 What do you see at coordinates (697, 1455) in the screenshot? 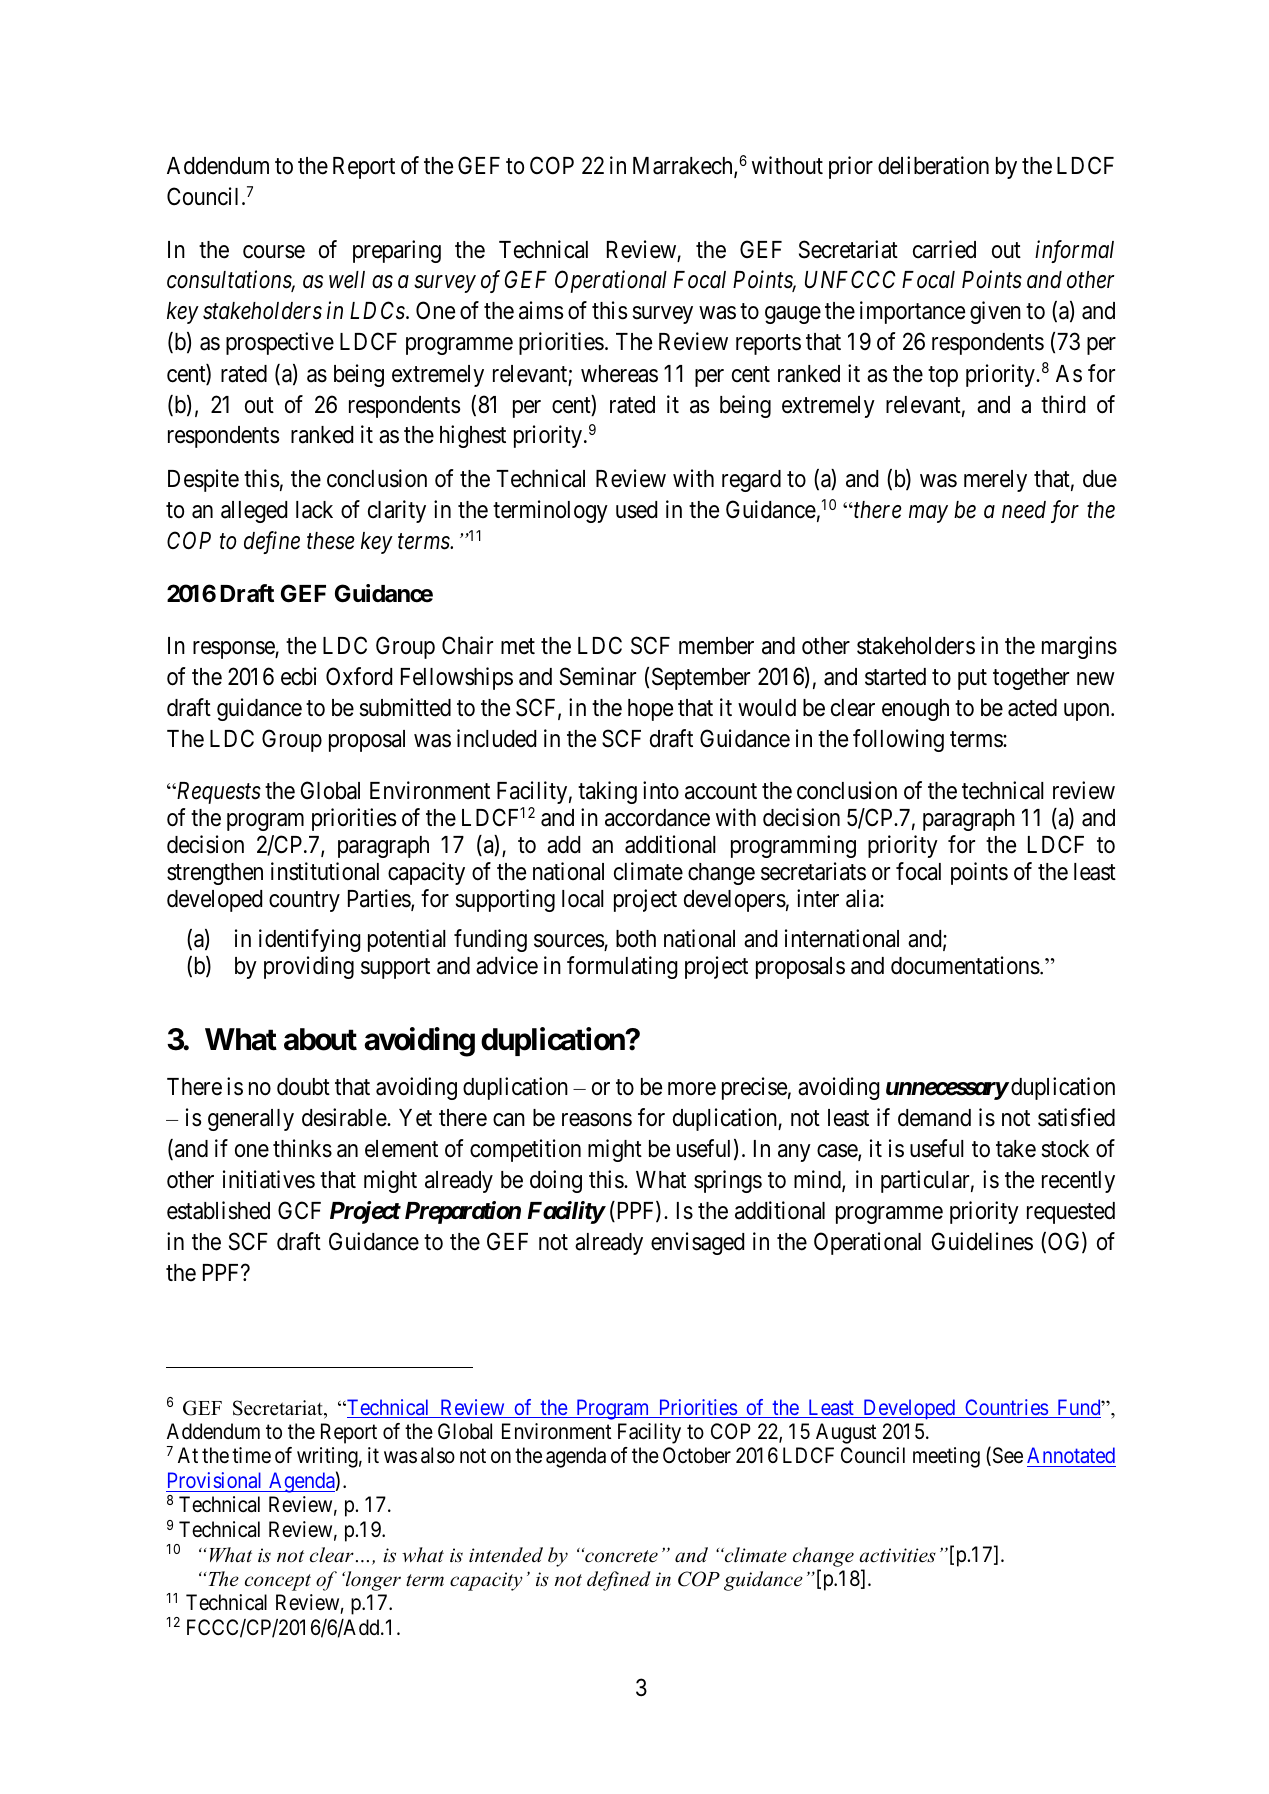
I see `October` at bounding box center [697, 1455].
